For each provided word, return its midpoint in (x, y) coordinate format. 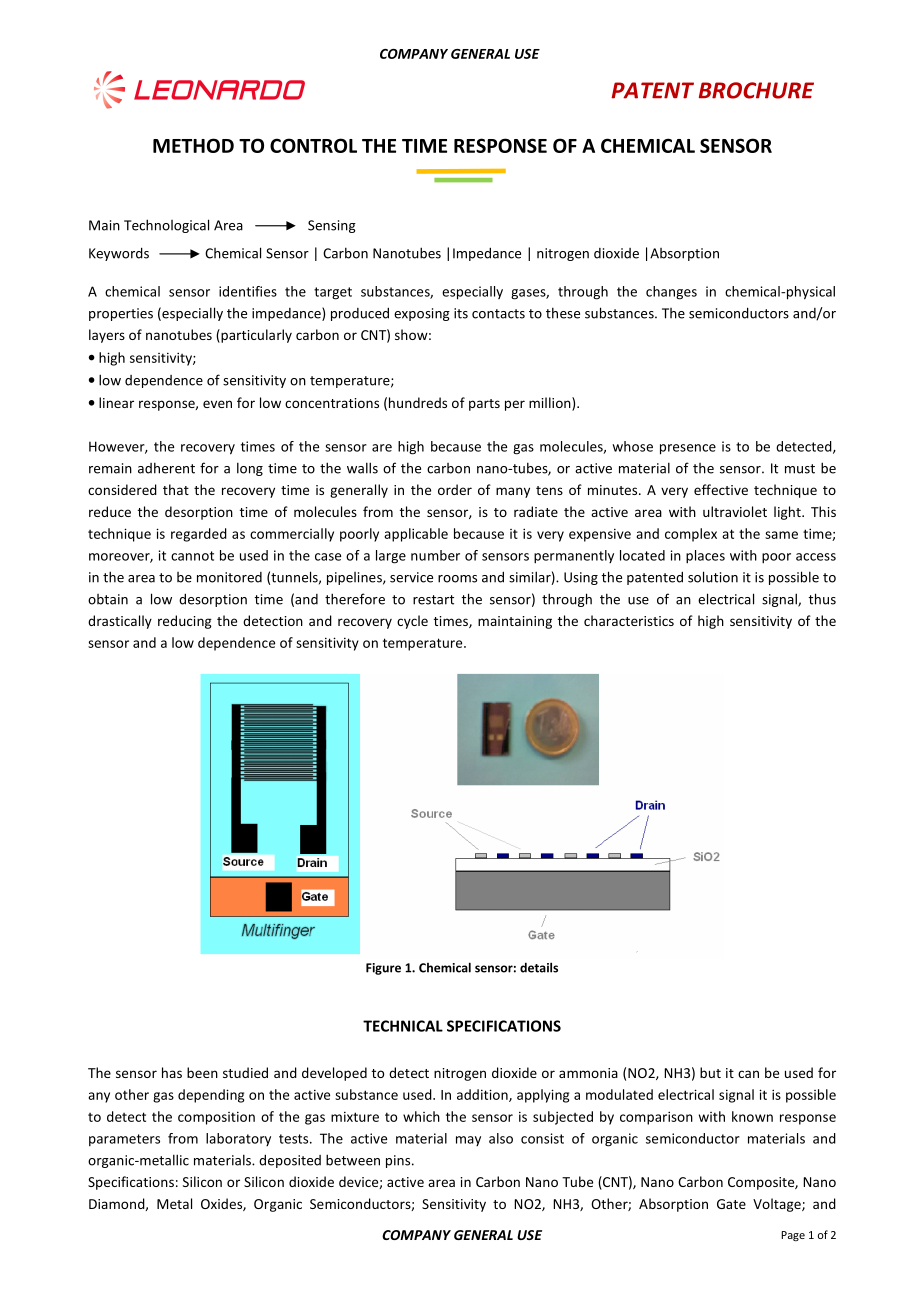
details (539, 967)
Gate (731, 1204)
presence (688, 449)
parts (484, 405)
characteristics (629, 620)
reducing (185, 622)
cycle (412, 622)
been (202, 1072)
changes (671, 293)
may (468, 1141)
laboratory (238, 1139)
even (217, 404)
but (710, 1072)
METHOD (193, 145)
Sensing (332, 226)
